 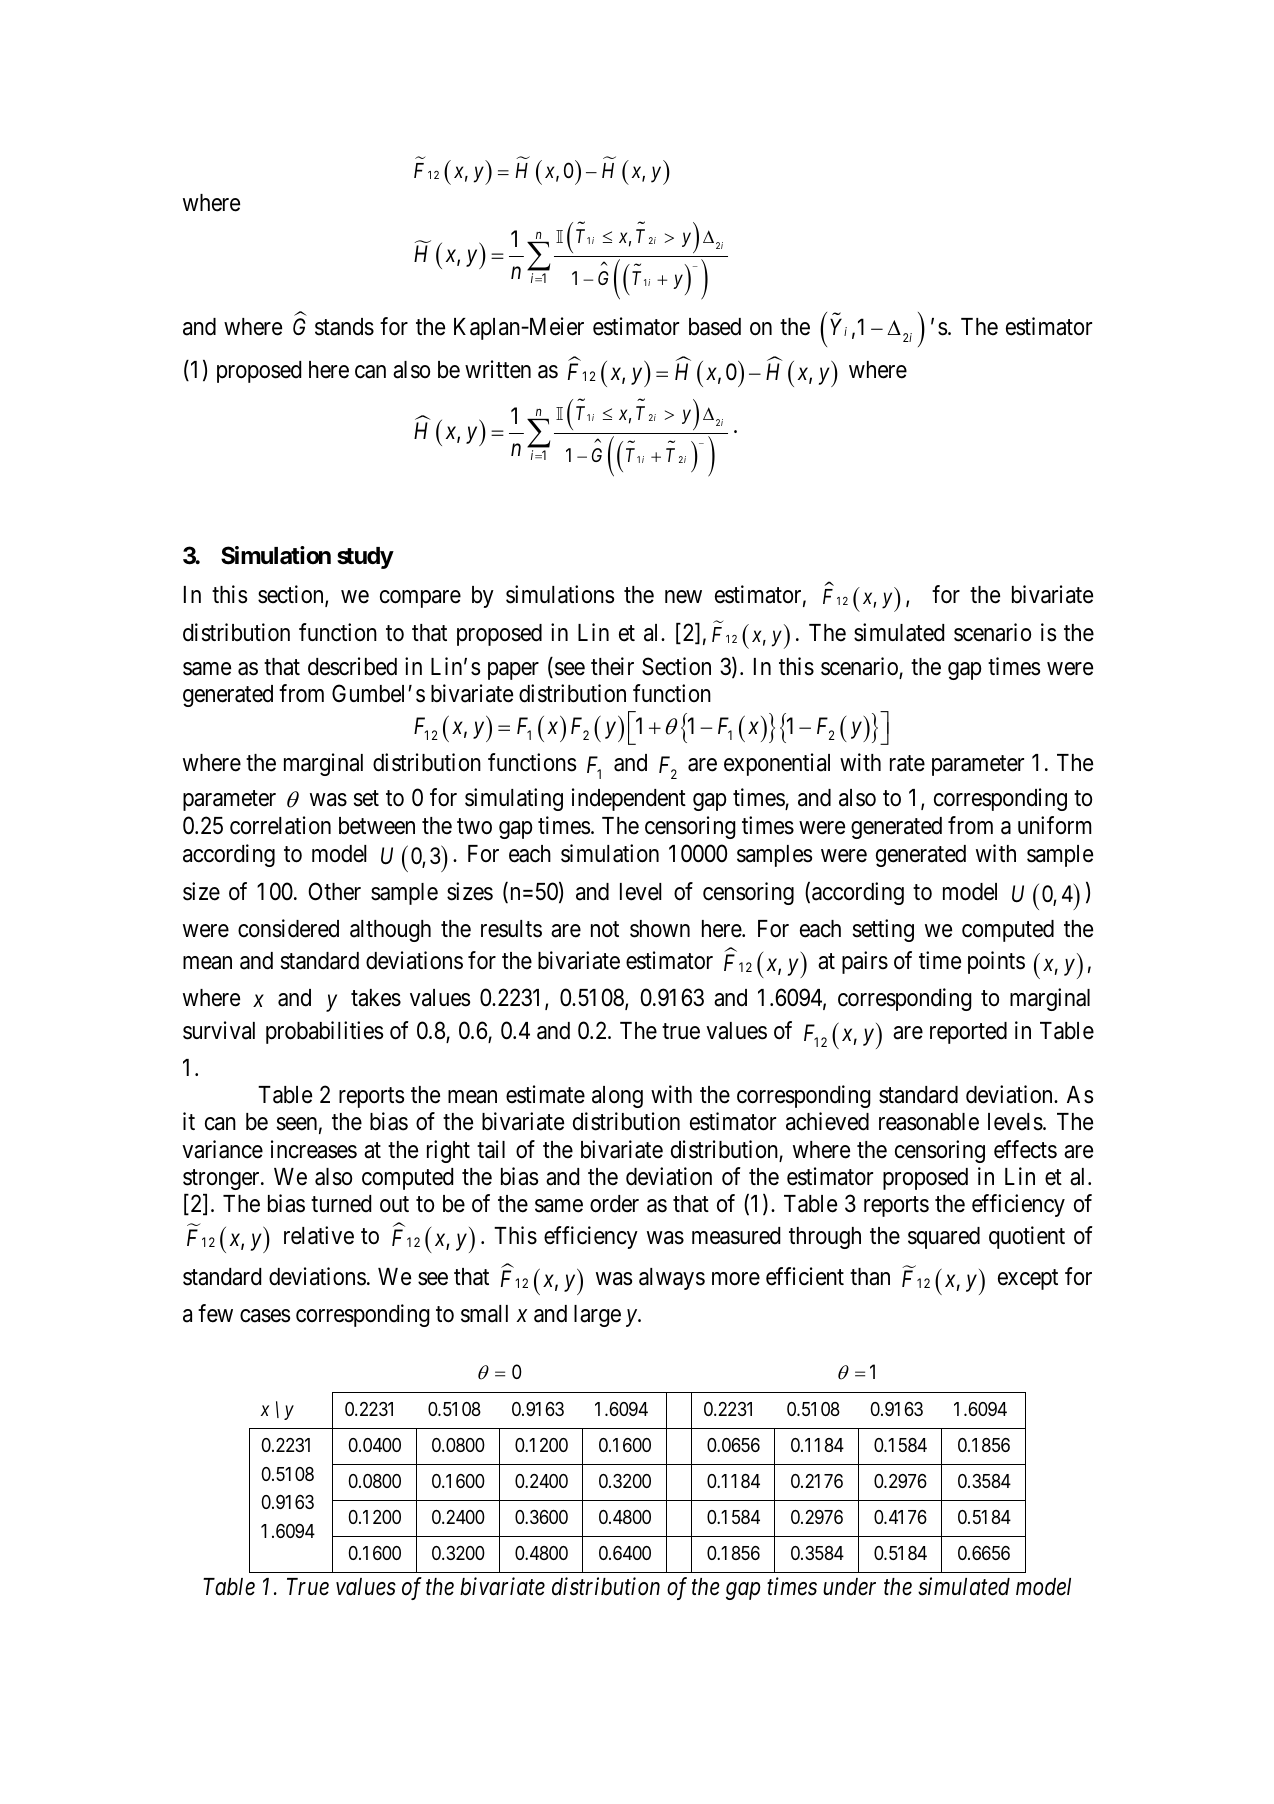 What do you see at coordinates (365, 558) in the screenshot?
I see `study` at bounding box center [365, 558].
